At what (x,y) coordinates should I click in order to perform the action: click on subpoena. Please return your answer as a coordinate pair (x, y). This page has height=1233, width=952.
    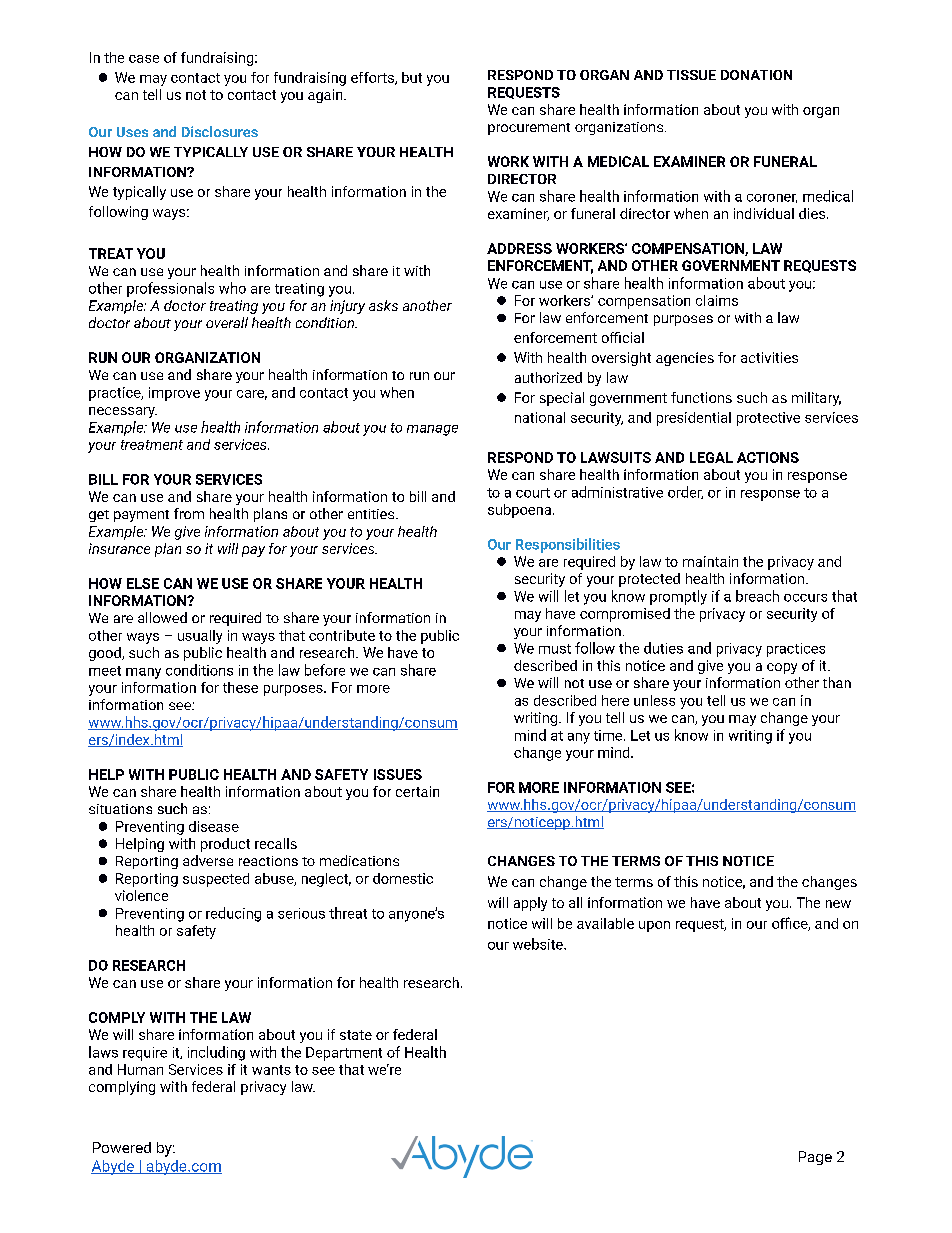
    Looking at the image, I should click on (519, 511).
